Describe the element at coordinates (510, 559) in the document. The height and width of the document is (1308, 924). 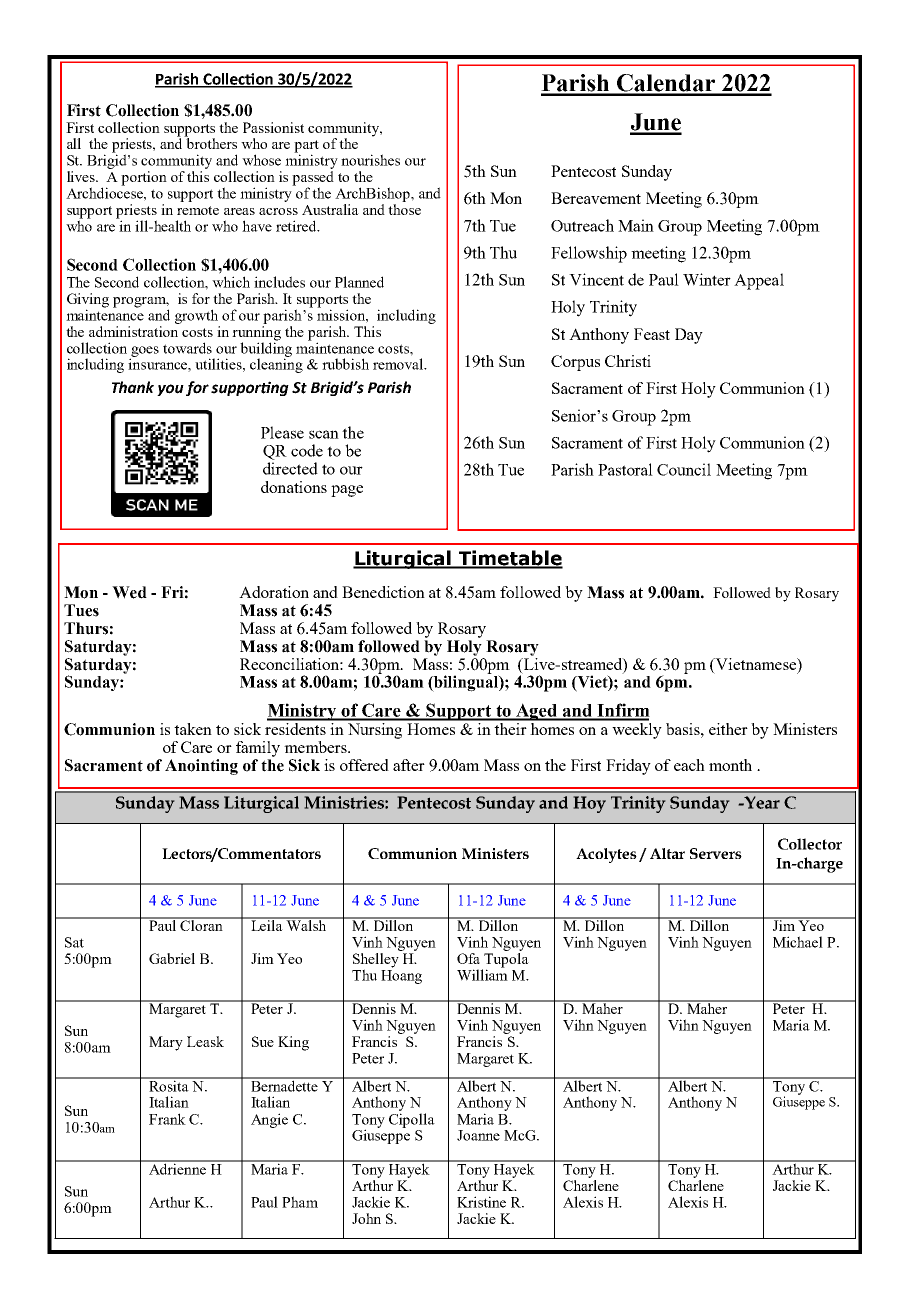
I see `Timetable` at that location.
